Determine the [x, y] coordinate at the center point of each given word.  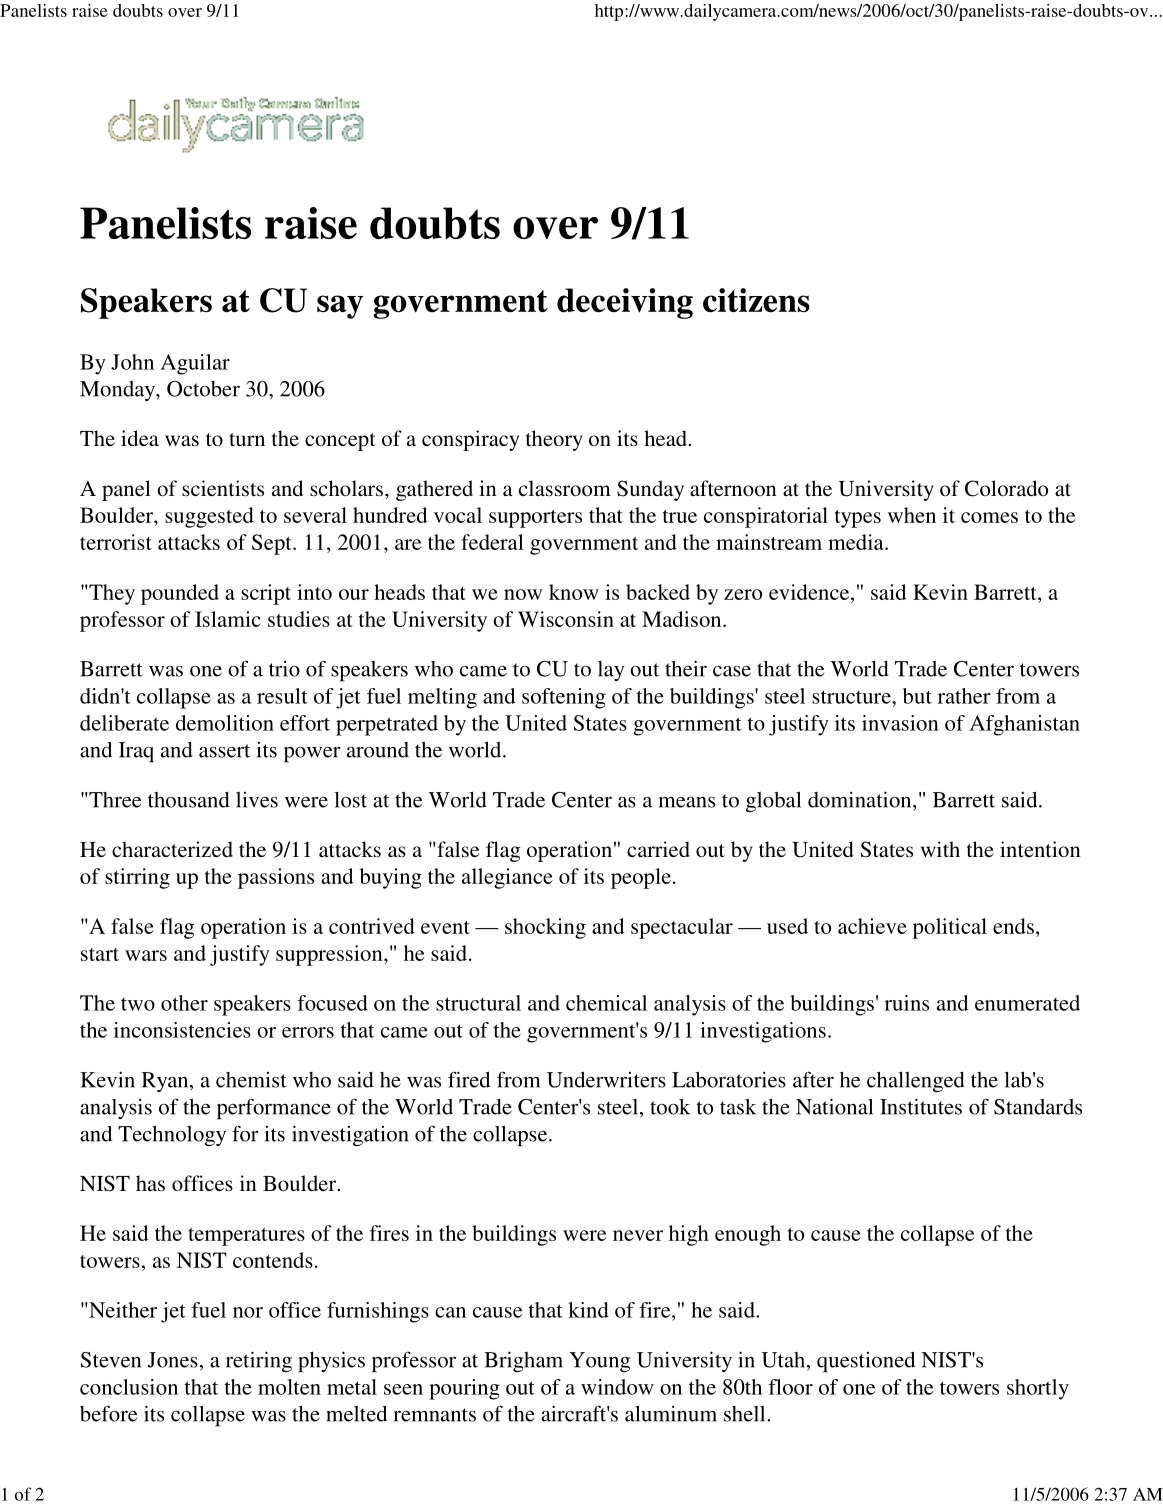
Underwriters [606, 1080]
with [940, 849]
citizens [756, 300]
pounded [180, 594]
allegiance [507, 878]
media [857, 542]
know [574, 592]
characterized [172, 849]
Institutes [921, 1106]
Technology [172, 1136]
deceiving [625, 303]
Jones [173, 1360]
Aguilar [195, 364]
